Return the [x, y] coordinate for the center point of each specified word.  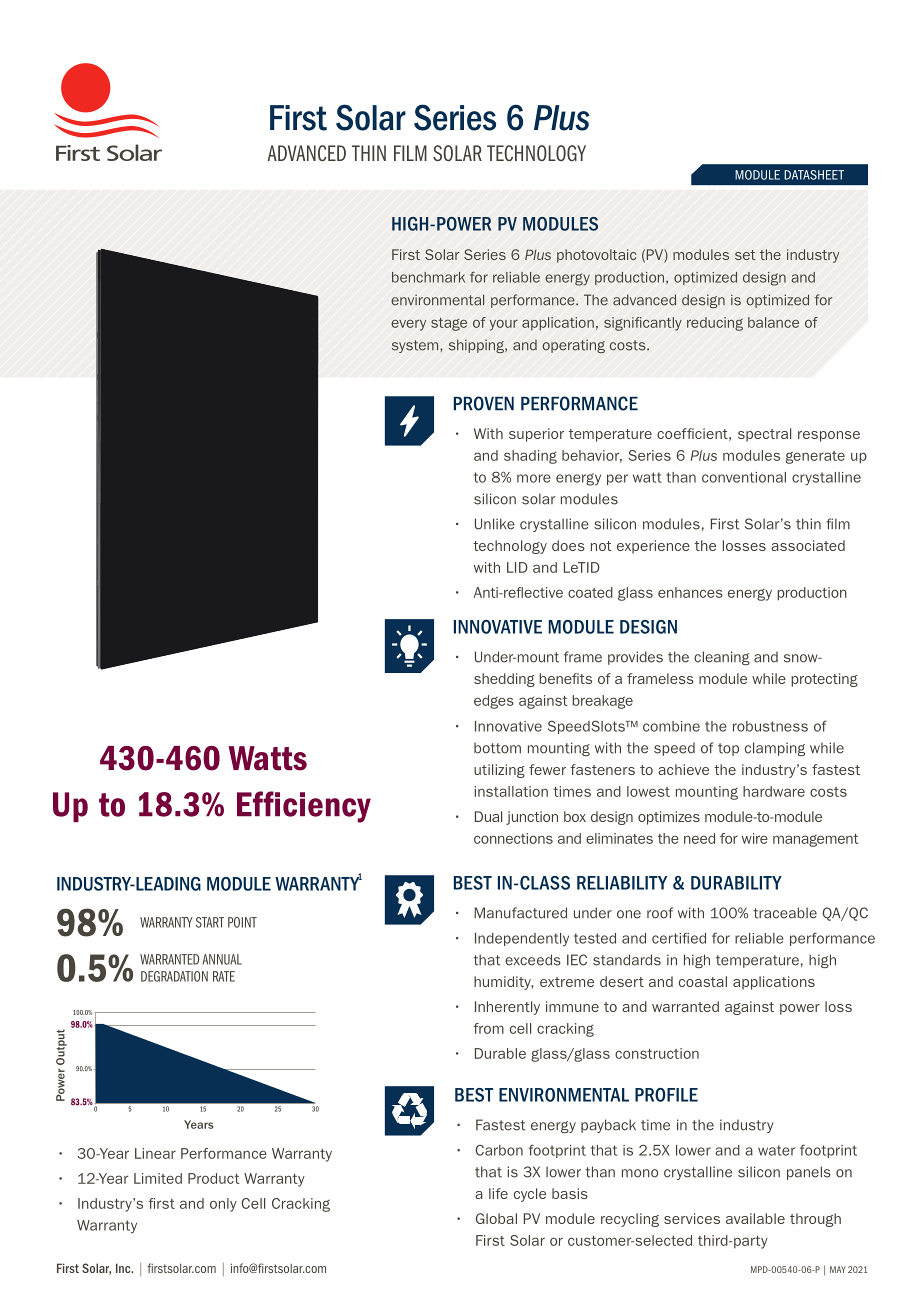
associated [808, 545]
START [210, 922]
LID [517, 567]
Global [496, 1218]
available [755, 1218]
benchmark [428, 277]
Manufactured [520, 913]
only [223, 1205]
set [745, 255]
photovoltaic [596, 256]
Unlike [495, 524]
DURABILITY [736, 883]
